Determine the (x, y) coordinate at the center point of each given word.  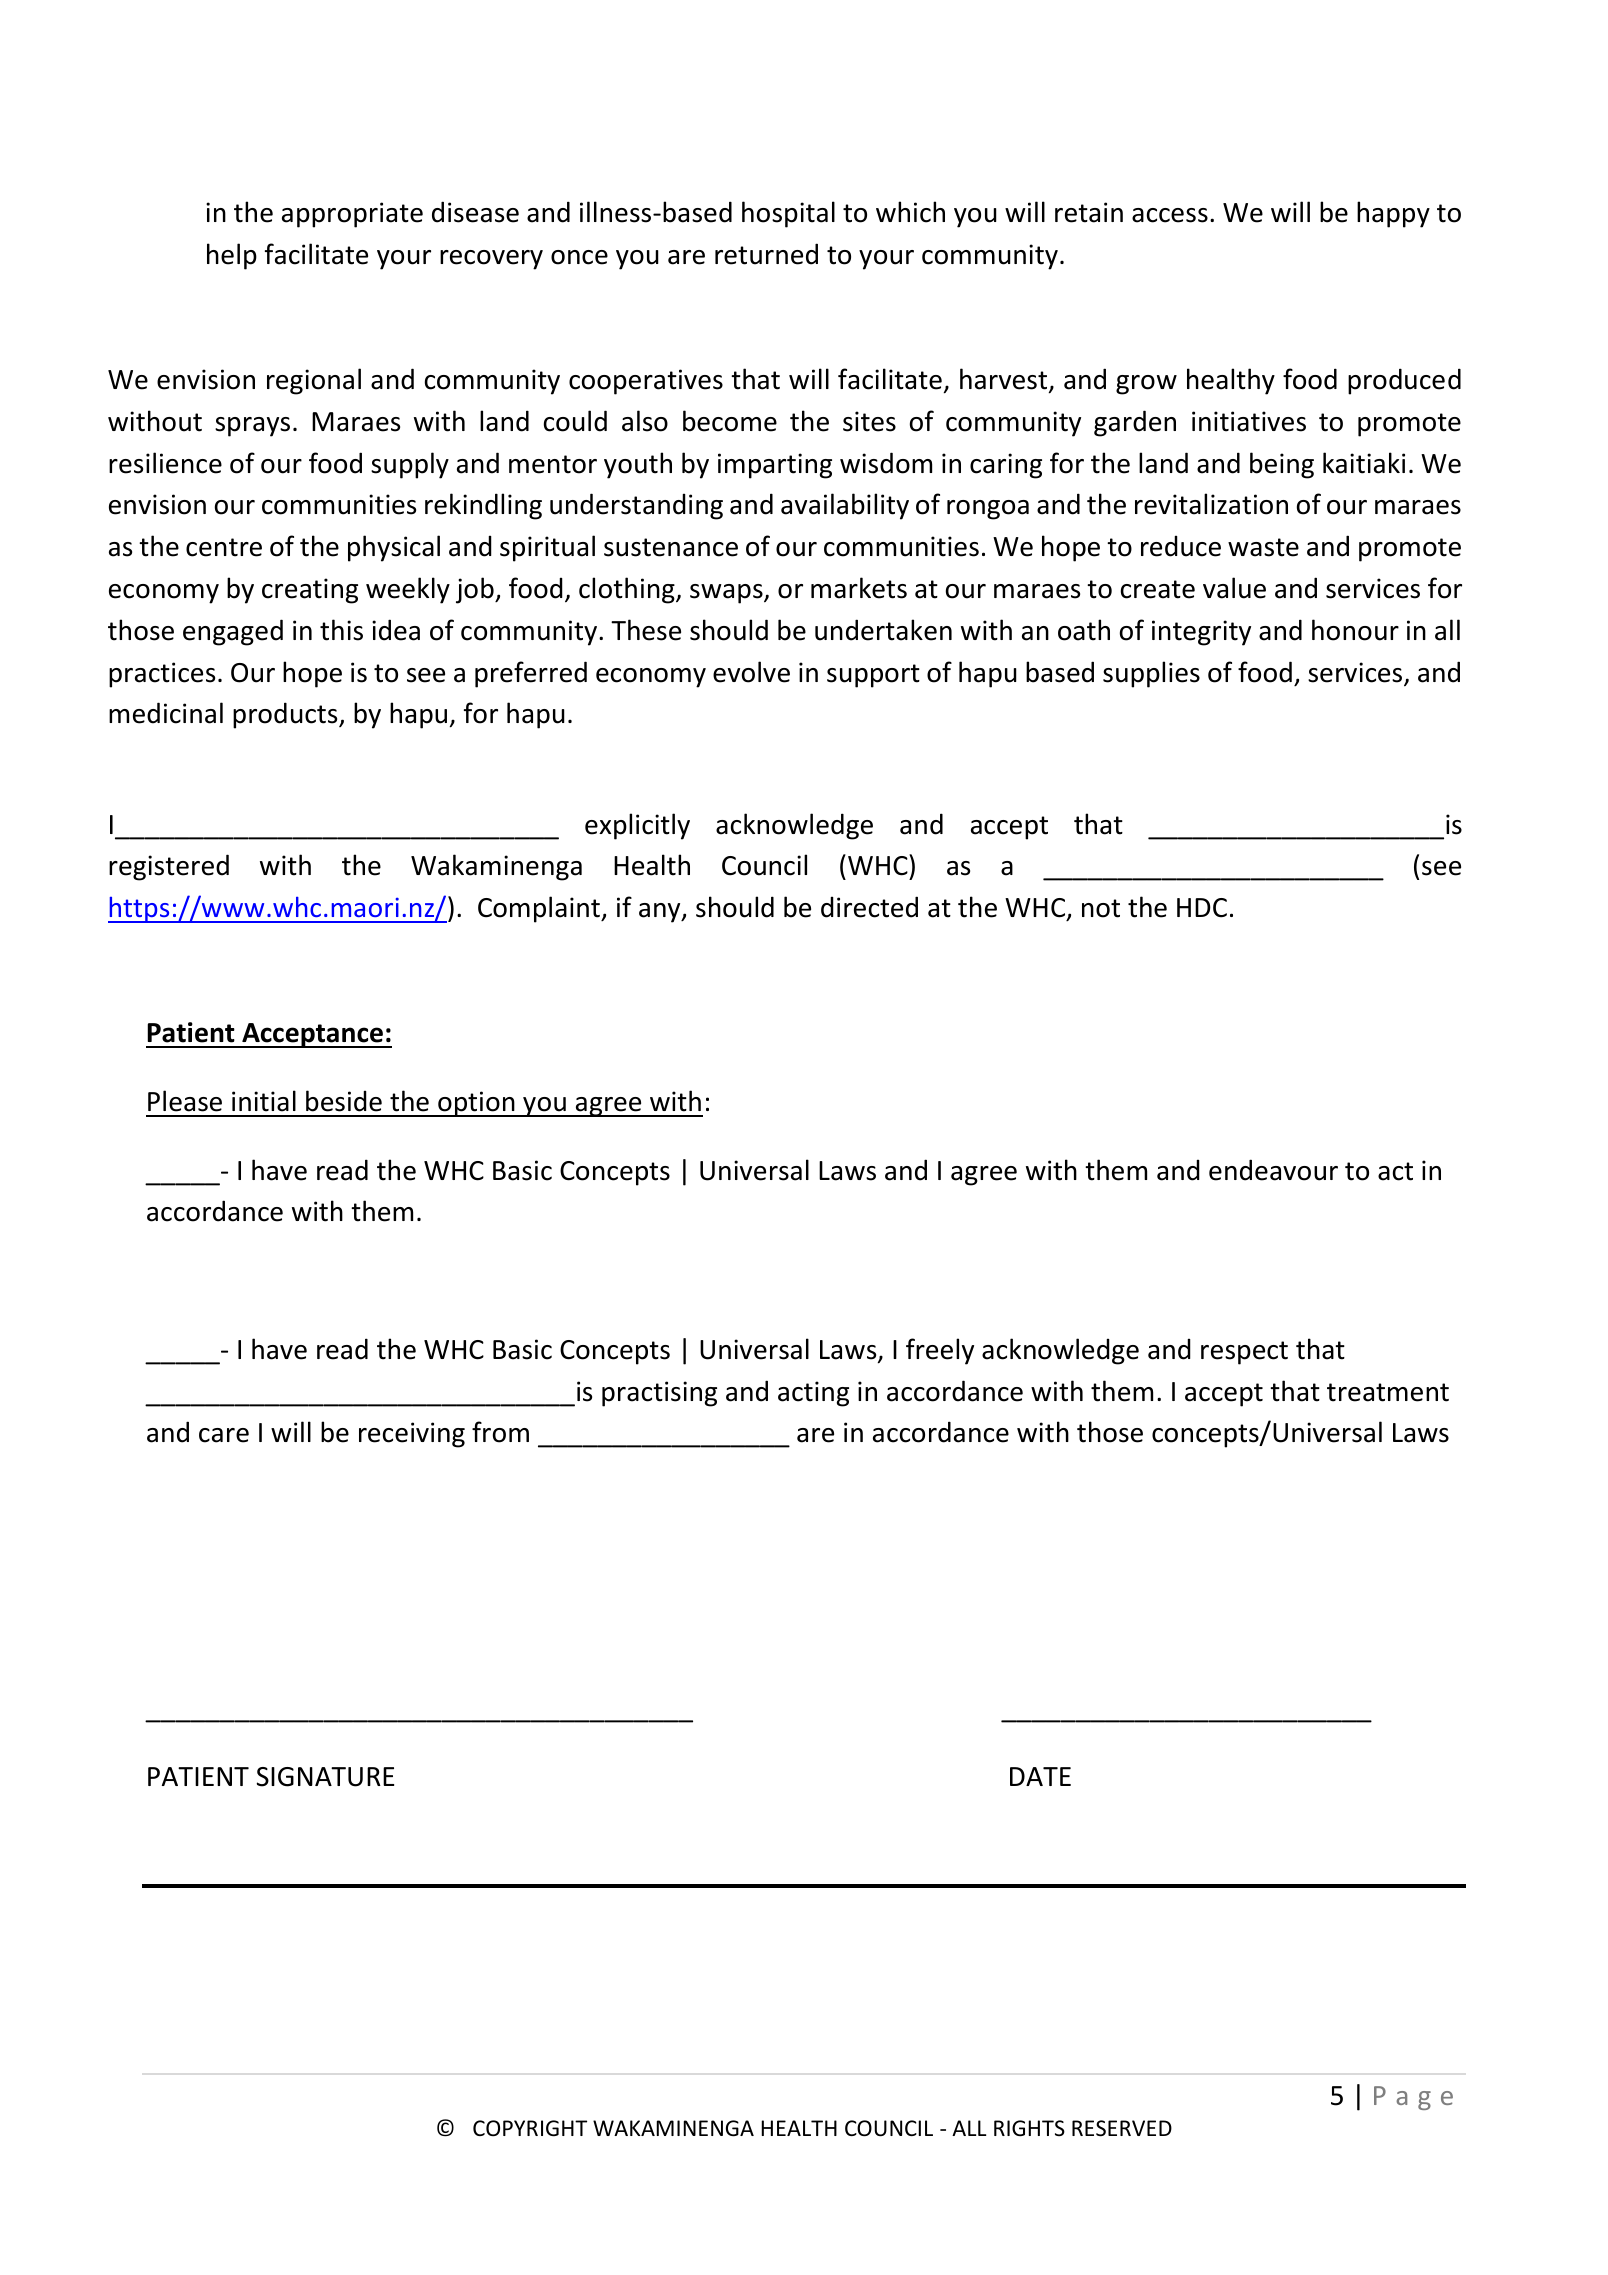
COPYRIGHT (530, 2128)
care (224, 1435)
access (1170, 215)
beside (344, 1101)
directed (869, 907)
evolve (751, 672)
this (341, 630)
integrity (1201, 633)
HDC (1202, 908)
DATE (1040, 1776)
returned (766, 254)
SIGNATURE (325, 1777)
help (232, 256)
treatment (1388, 1392)
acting (813, 1394)
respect (1244, 1353)
